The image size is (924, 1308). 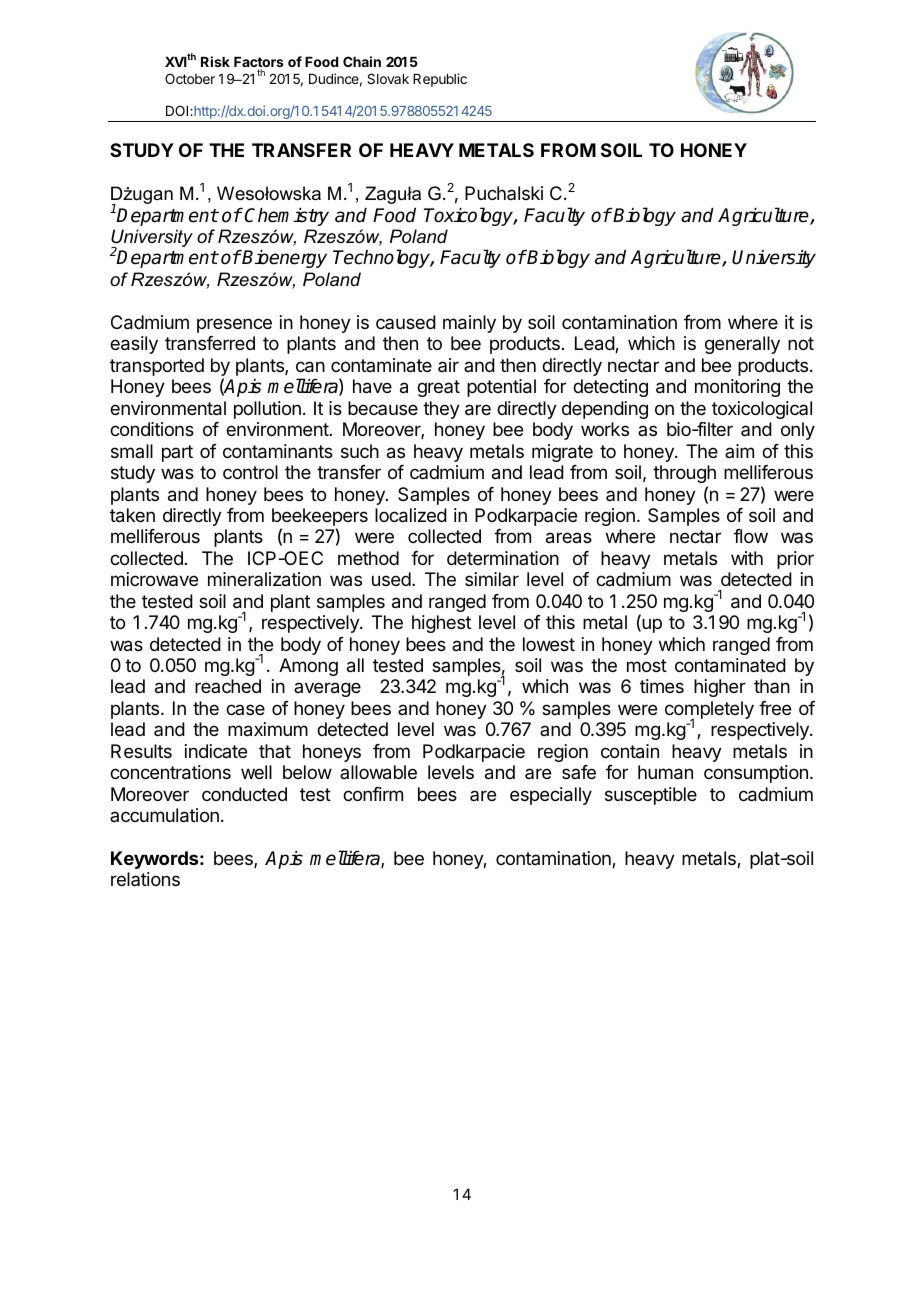 What do you see at coordinates (190, 78) in the screenshot?
I see `October` at bounding box center [190, 78].
